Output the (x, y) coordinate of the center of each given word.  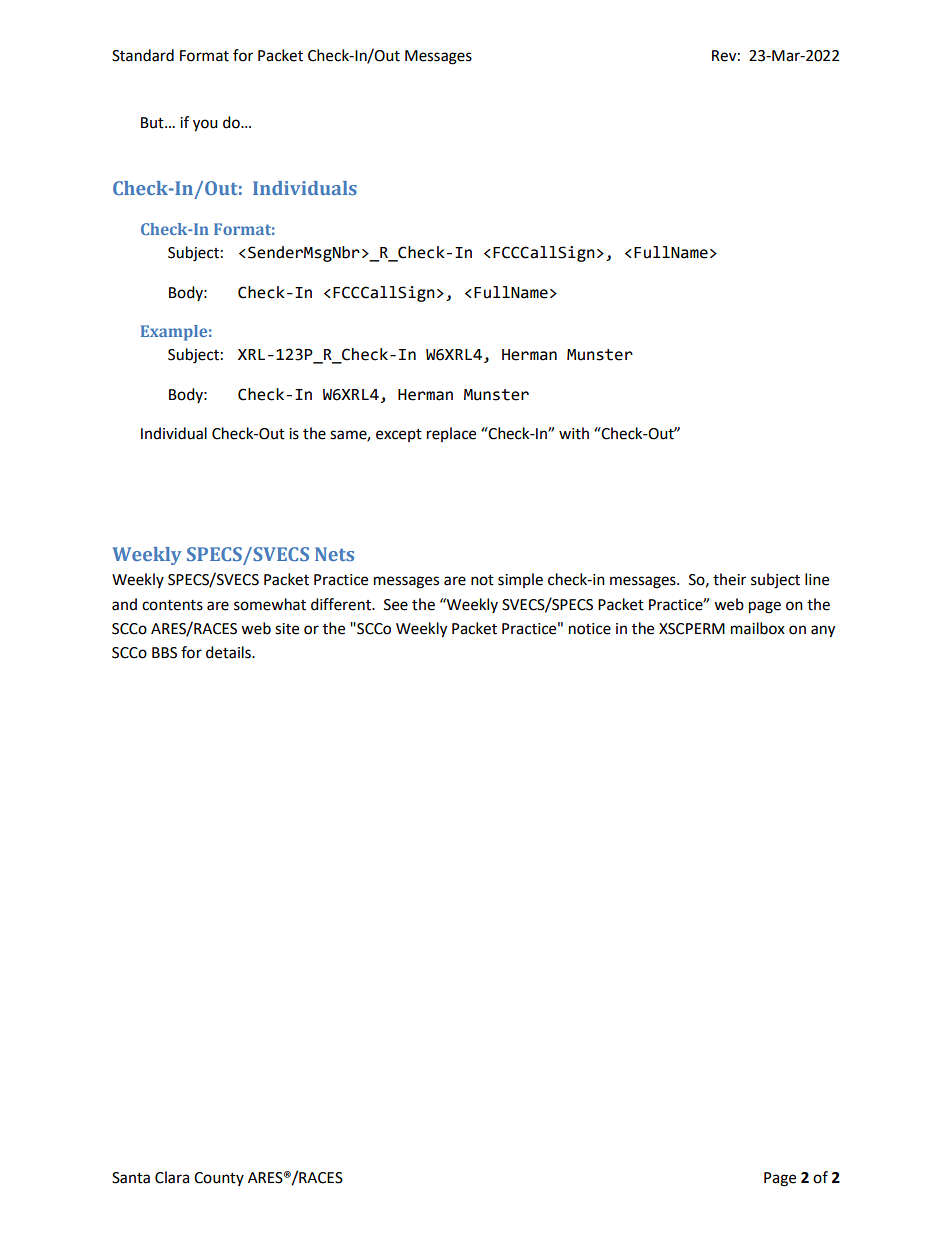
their (729, 579)
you (205, 125)
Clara (172, 1177)
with (574, 433)
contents (172, 605)
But (153, 123)
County (219, 1179)
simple (520, 580)
